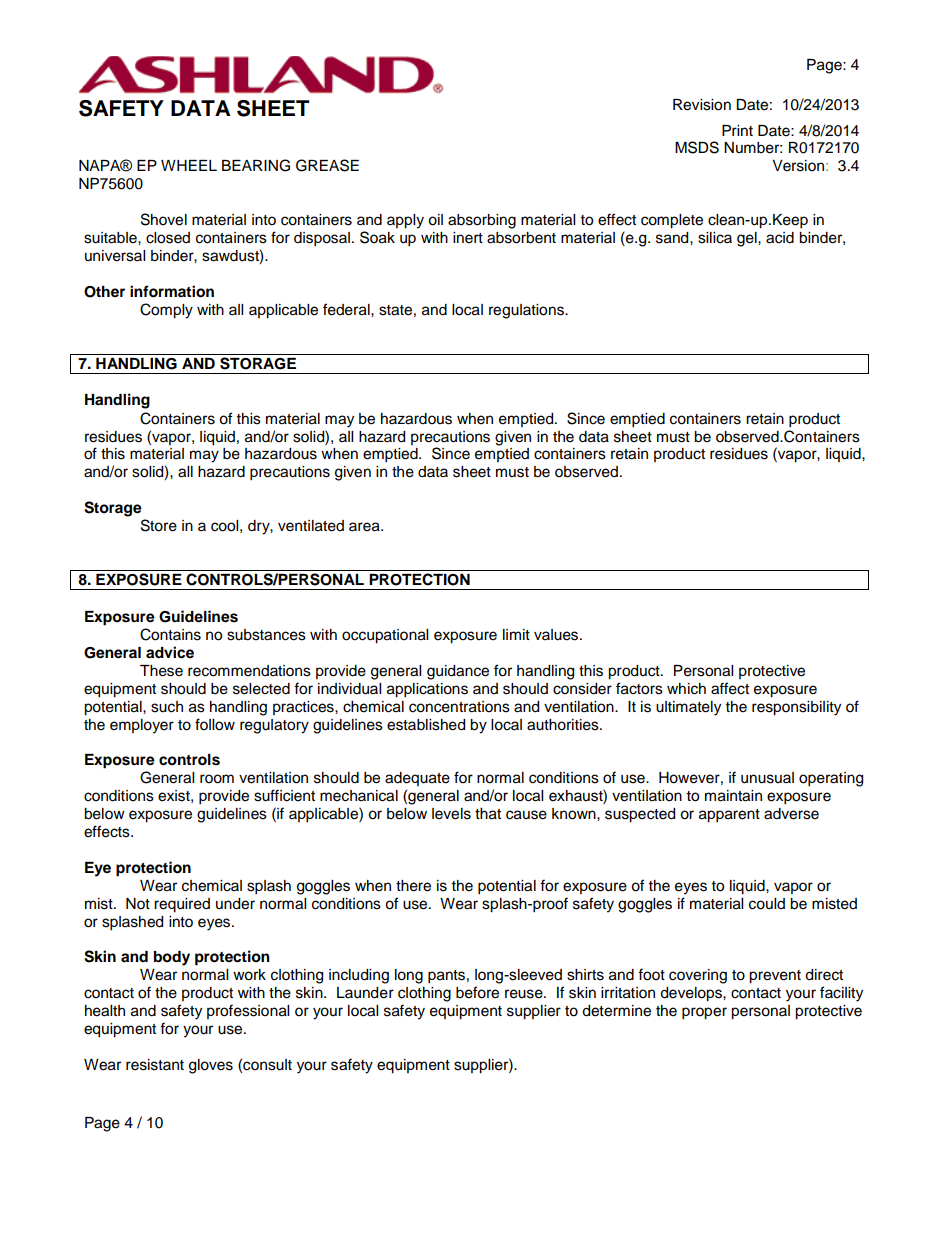 The width and height of the document is (952, 1233). I want to click on apparent, so click(729, 816).
